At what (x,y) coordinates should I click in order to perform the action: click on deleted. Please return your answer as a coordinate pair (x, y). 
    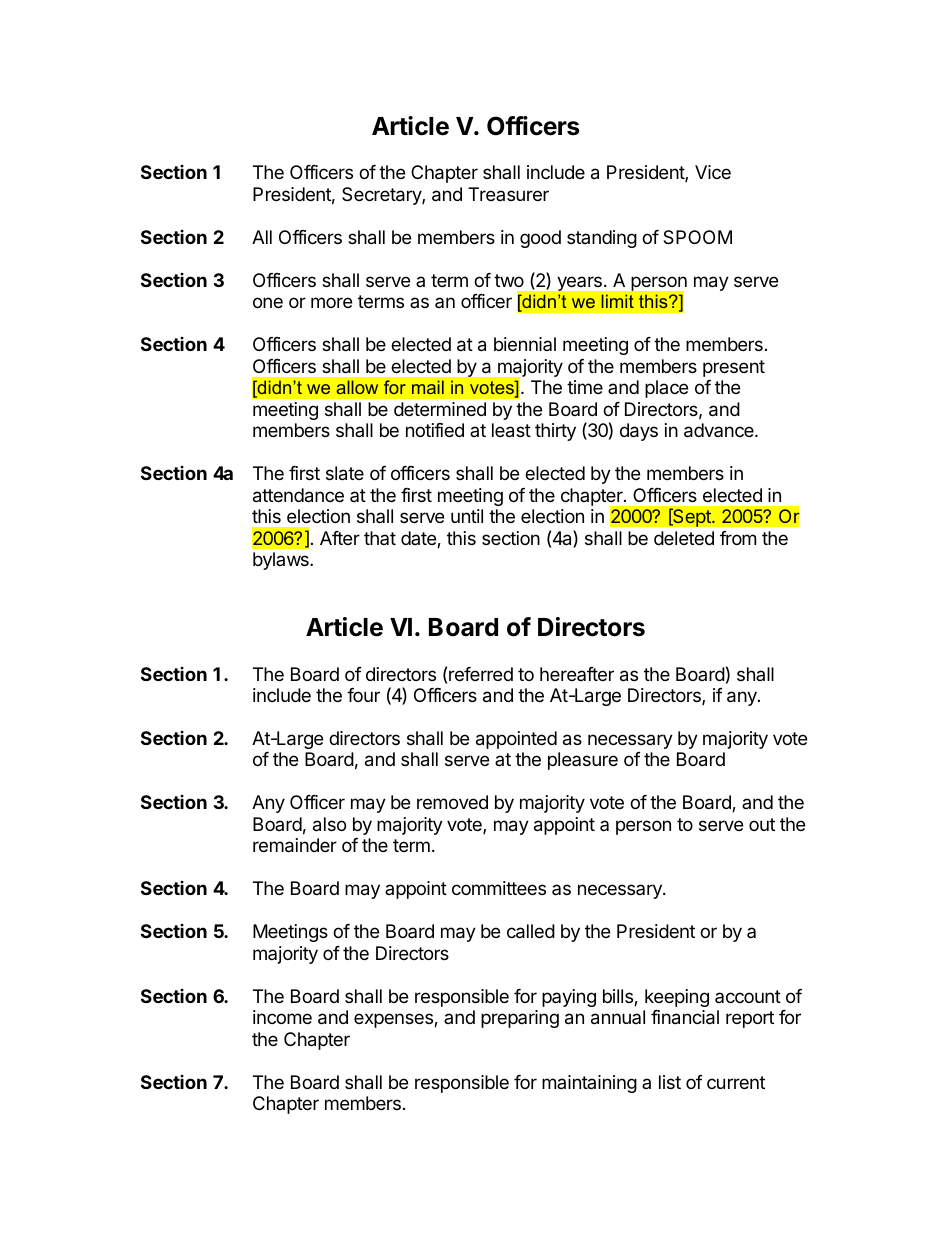
    Looking at the image, I should click on (684, 538).
